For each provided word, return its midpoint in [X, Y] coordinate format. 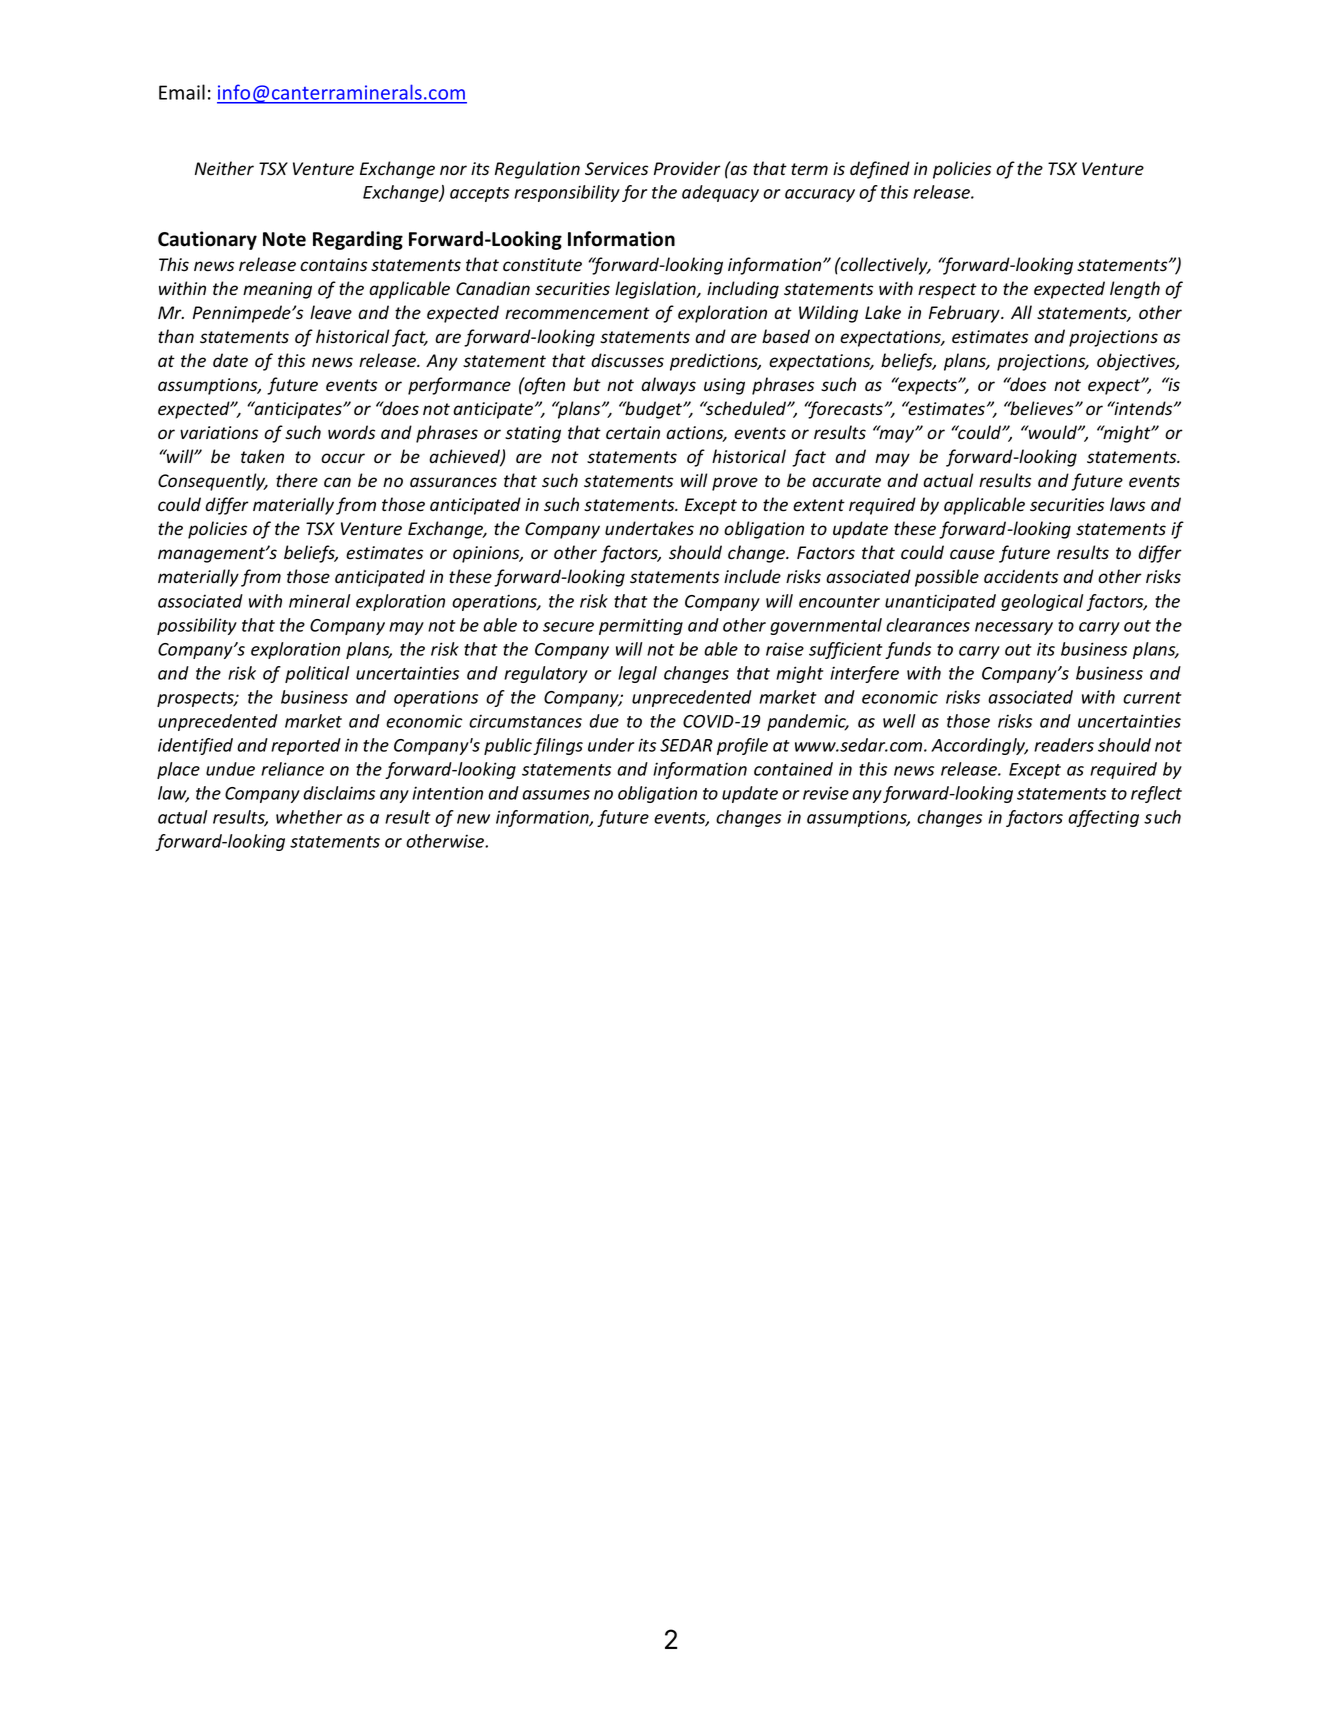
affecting [1103, 818]
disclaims [339, 793]
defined [880, 170]
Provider [687, 168]
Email [182, 92]
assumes [556, 795]
